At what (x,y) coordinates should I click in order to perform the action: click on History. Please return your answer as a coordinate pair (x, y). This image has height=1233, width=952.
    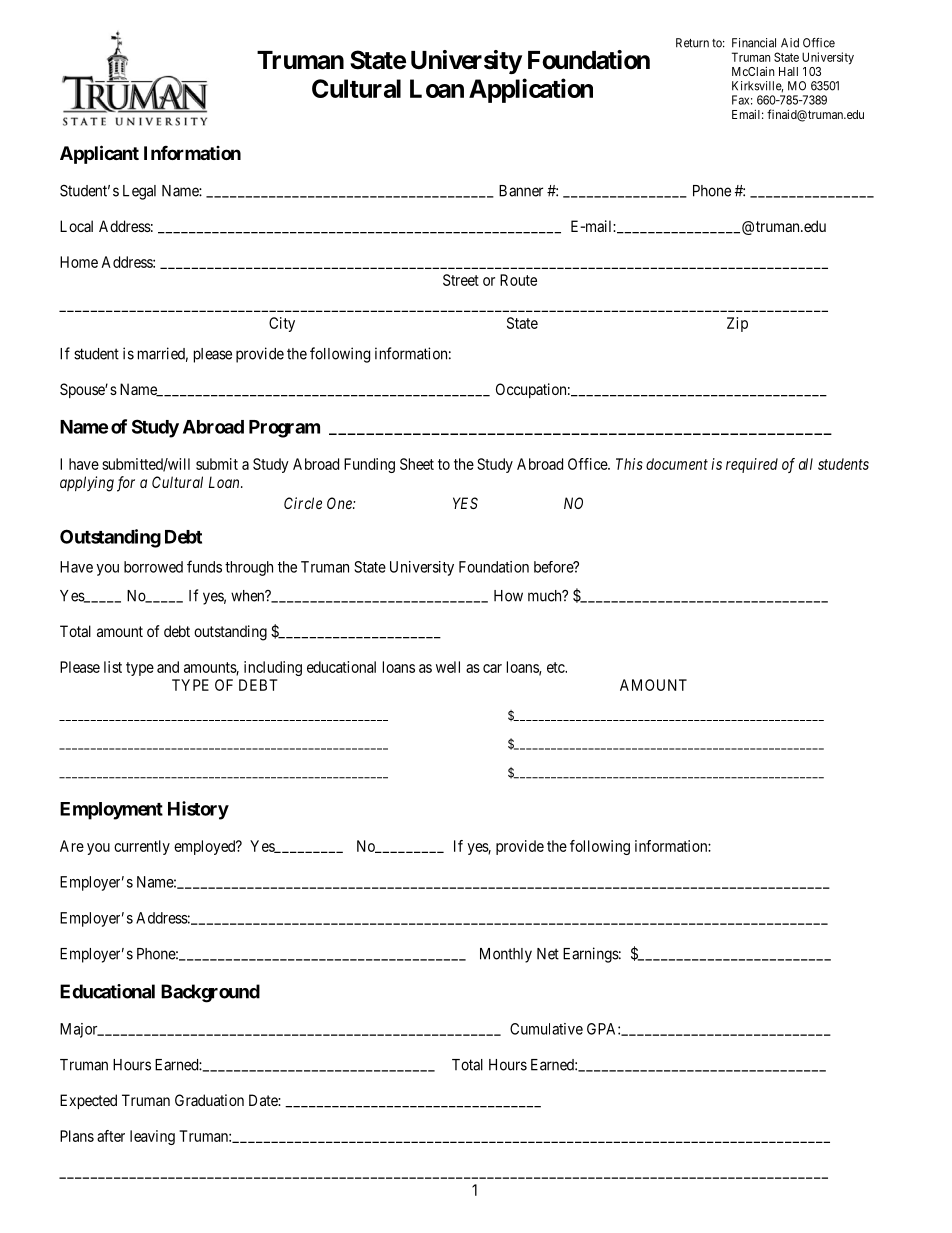
    Looking at the image, I should click on (198, 810).
